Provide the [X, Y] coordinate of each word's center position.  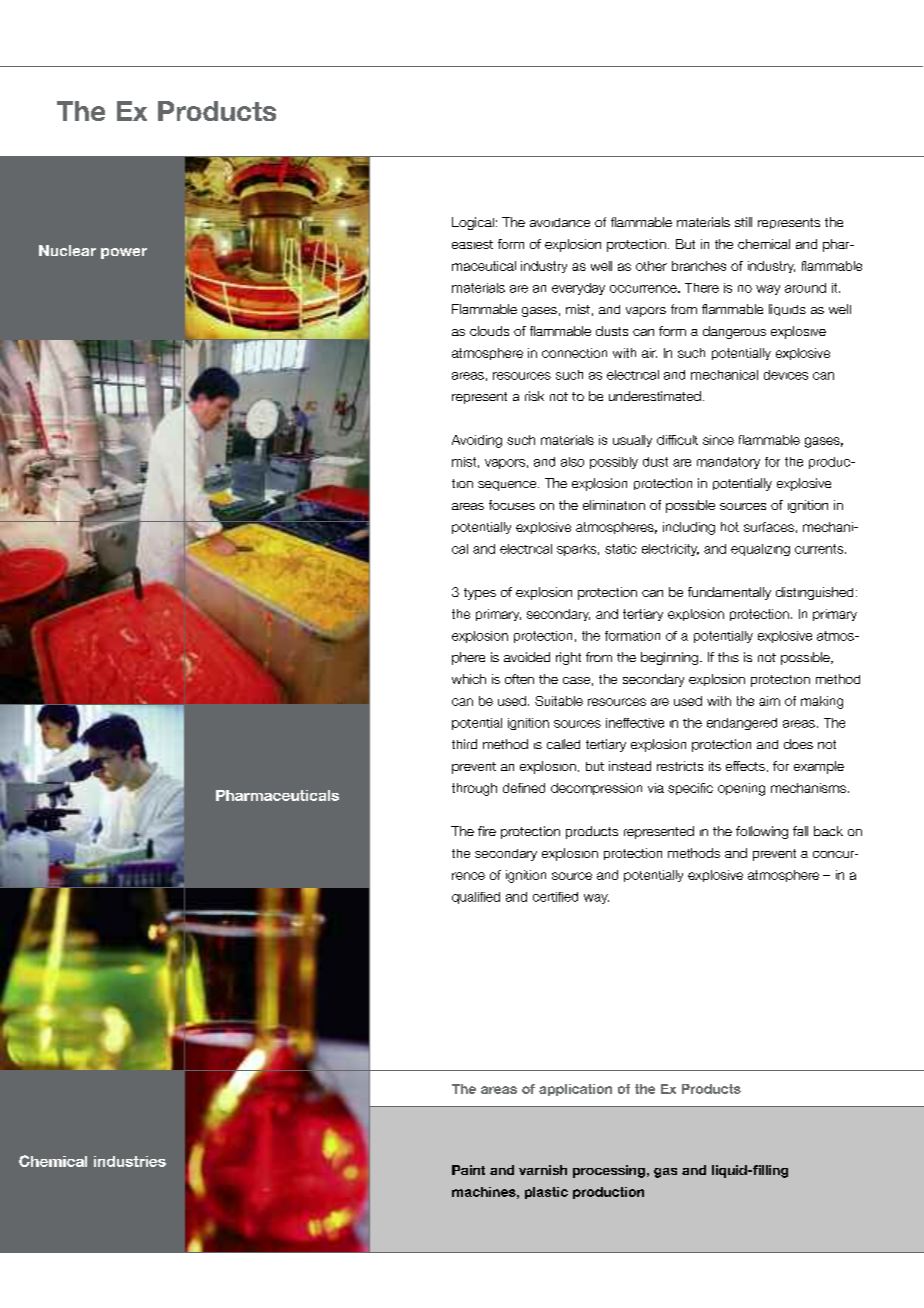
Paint [468, 1170]
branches [699, 266]
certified [555, 897]
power [124, 253]
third [464, 744]
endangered [742, 724]
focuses [512, 505]
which [469, 679]
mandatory [728, 463]
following [762, 832]
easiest [472, 244]
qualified [476, 898]
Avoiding [477, 441]
